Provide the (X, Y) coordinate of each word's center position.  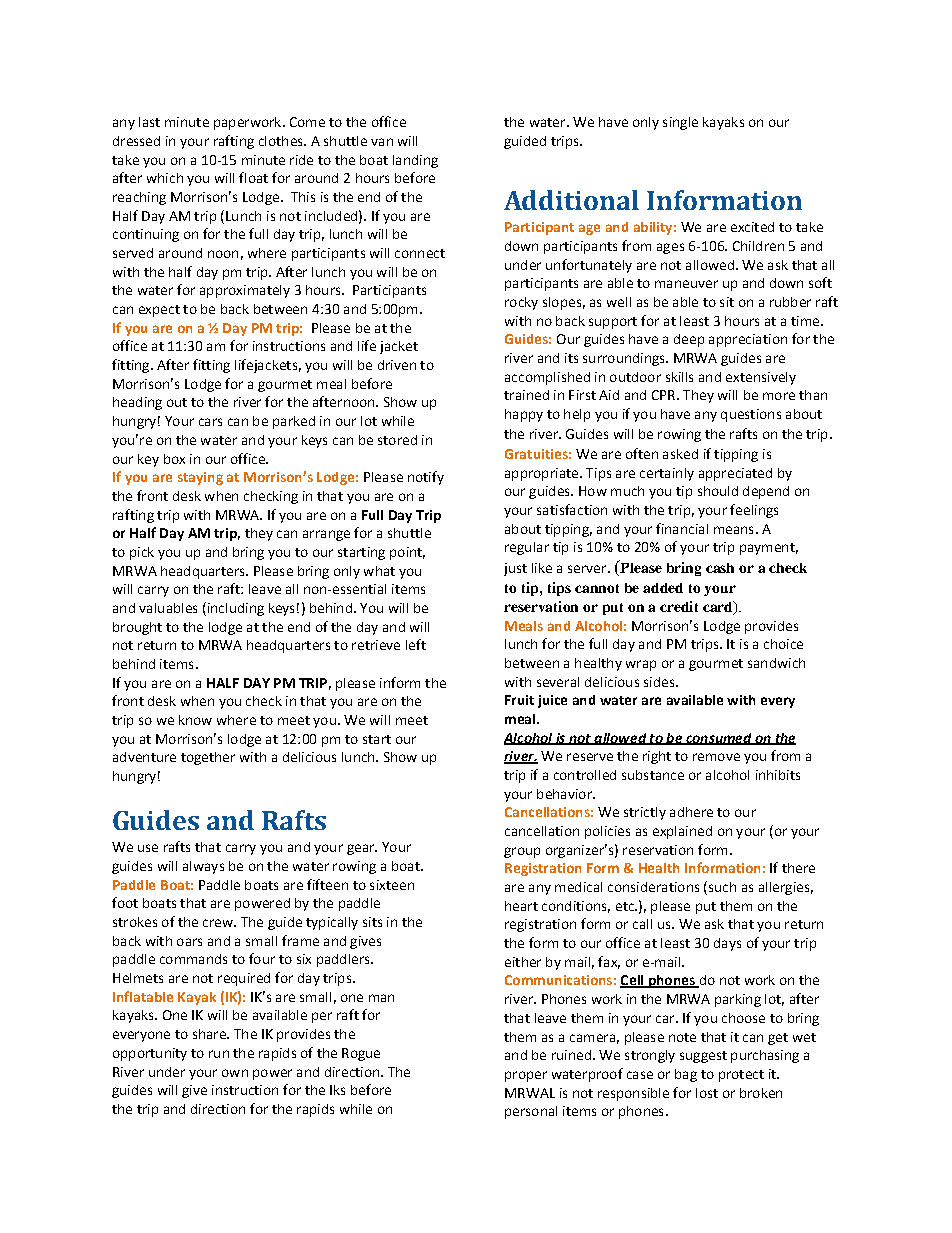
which (165, 178)
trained (526, 395)
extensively (761, 378)
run (219, 1054)
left (416, 644)
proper (526, 1076)
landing (415, 161)
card (719, 608)
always (203, 867)
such (721, 888)
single (680, 123)
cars (210, 422)
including (234, 609)
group (522, 852)
